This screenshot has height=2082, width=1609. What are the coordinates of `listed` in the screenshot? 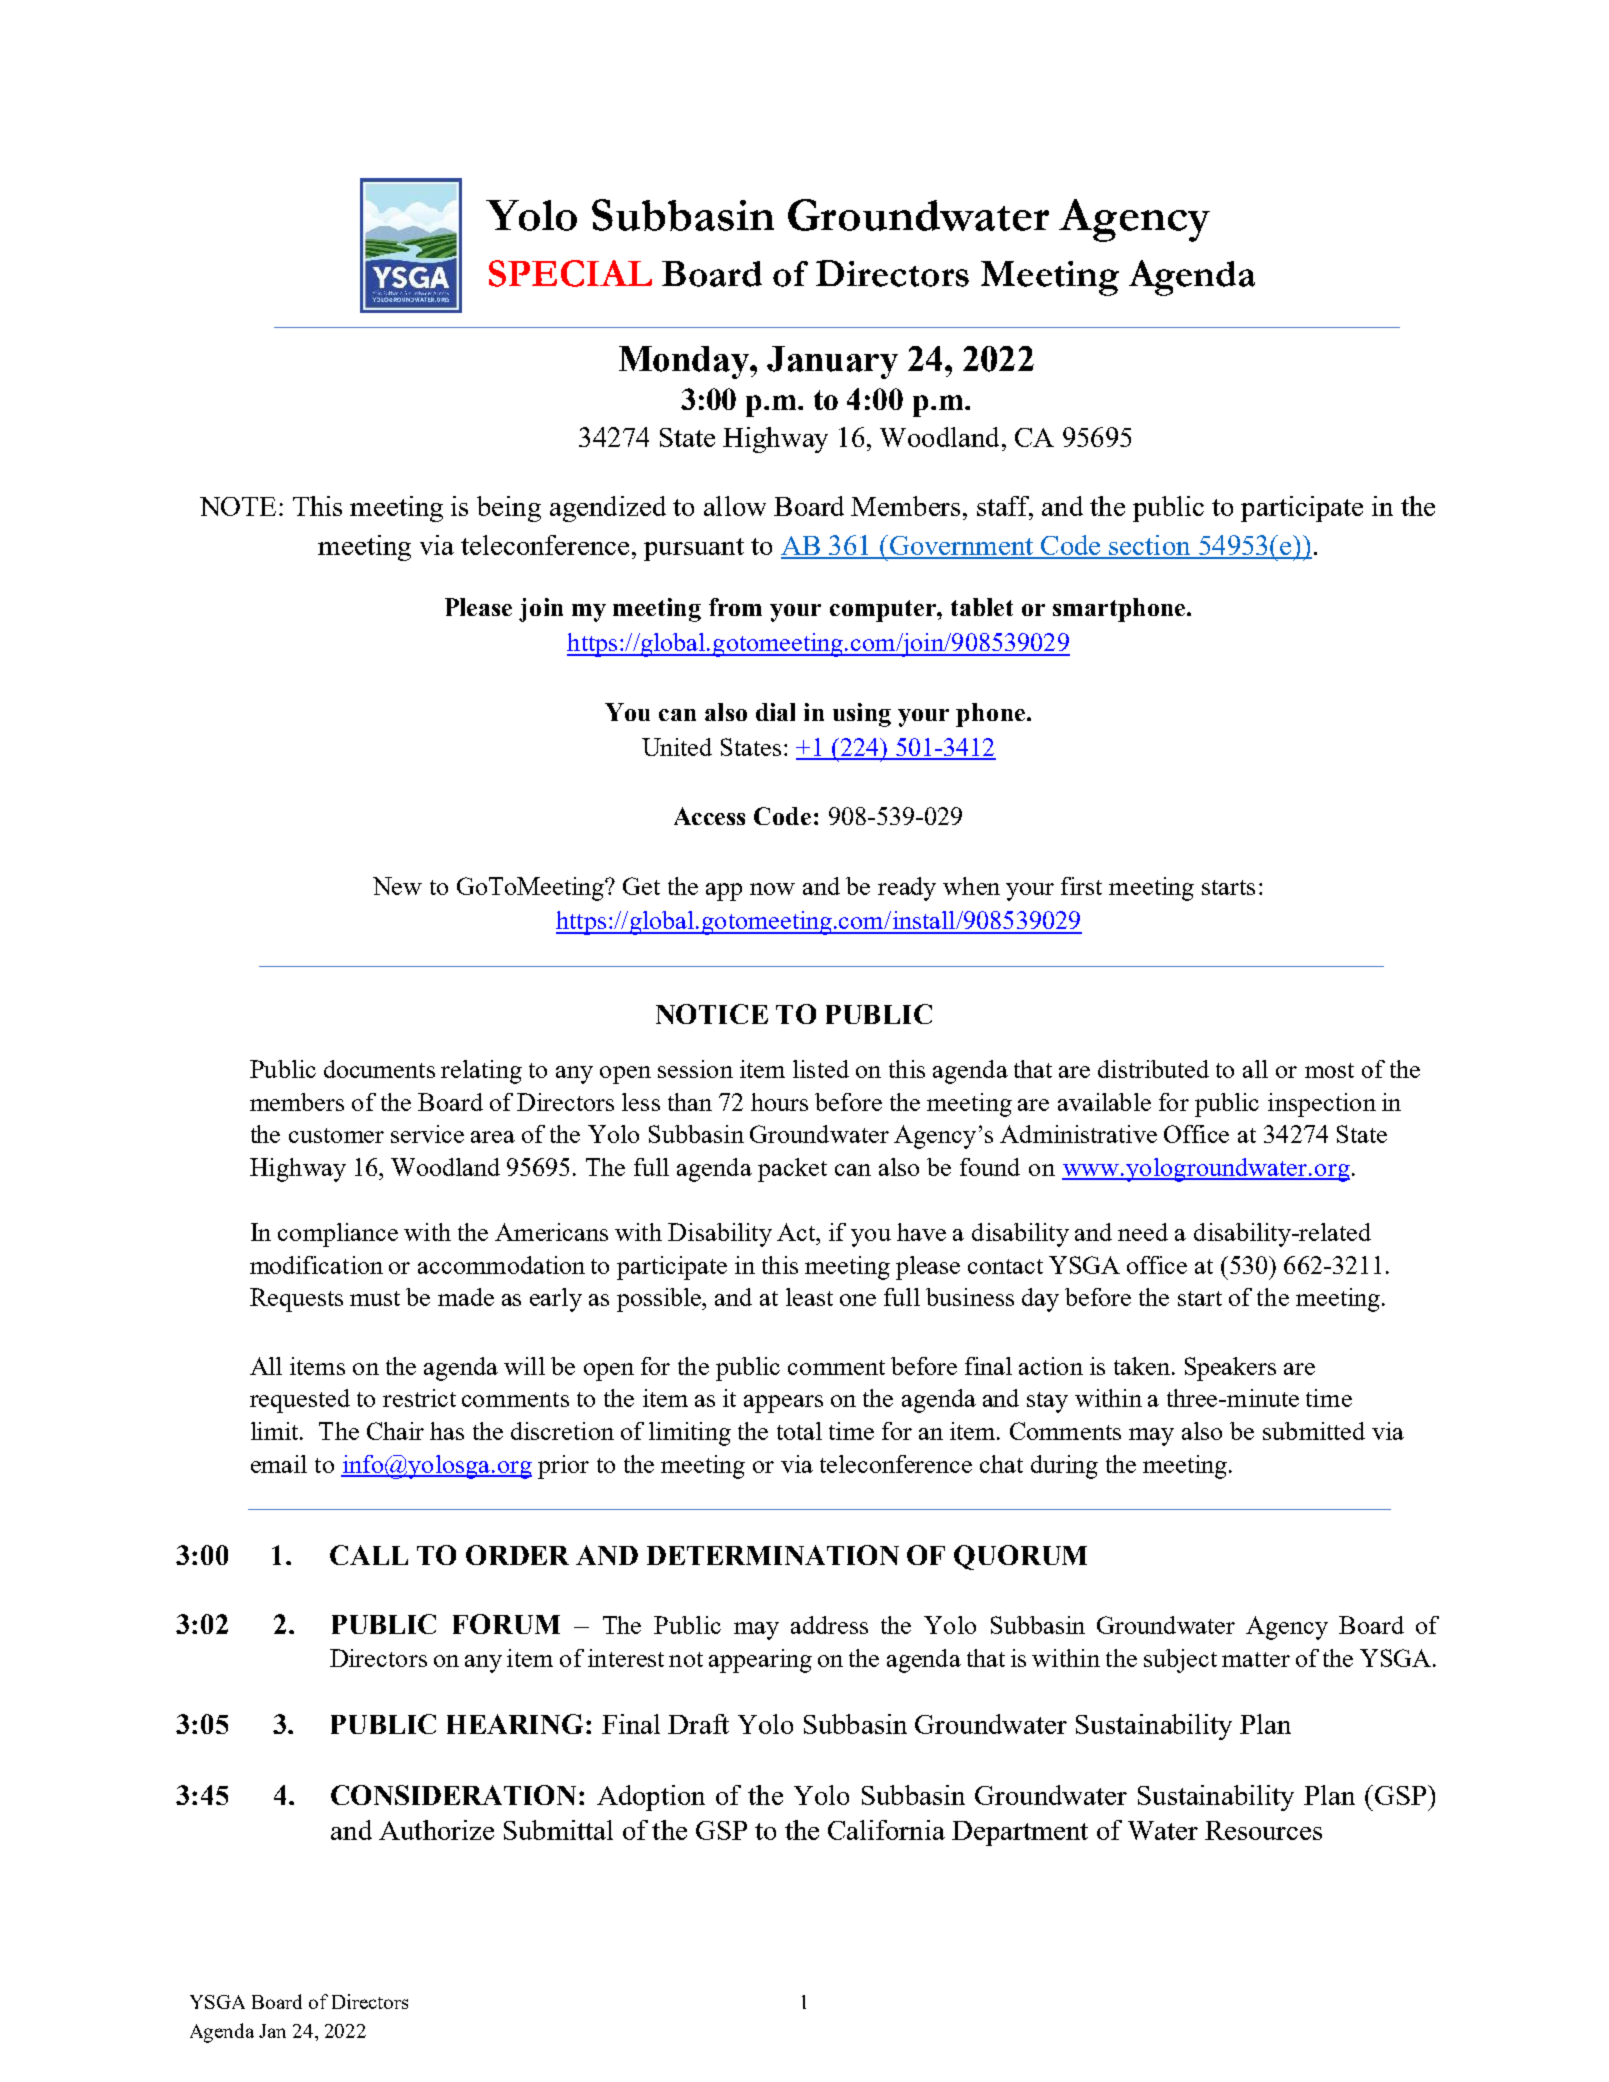 It's located at (821, 1069).
